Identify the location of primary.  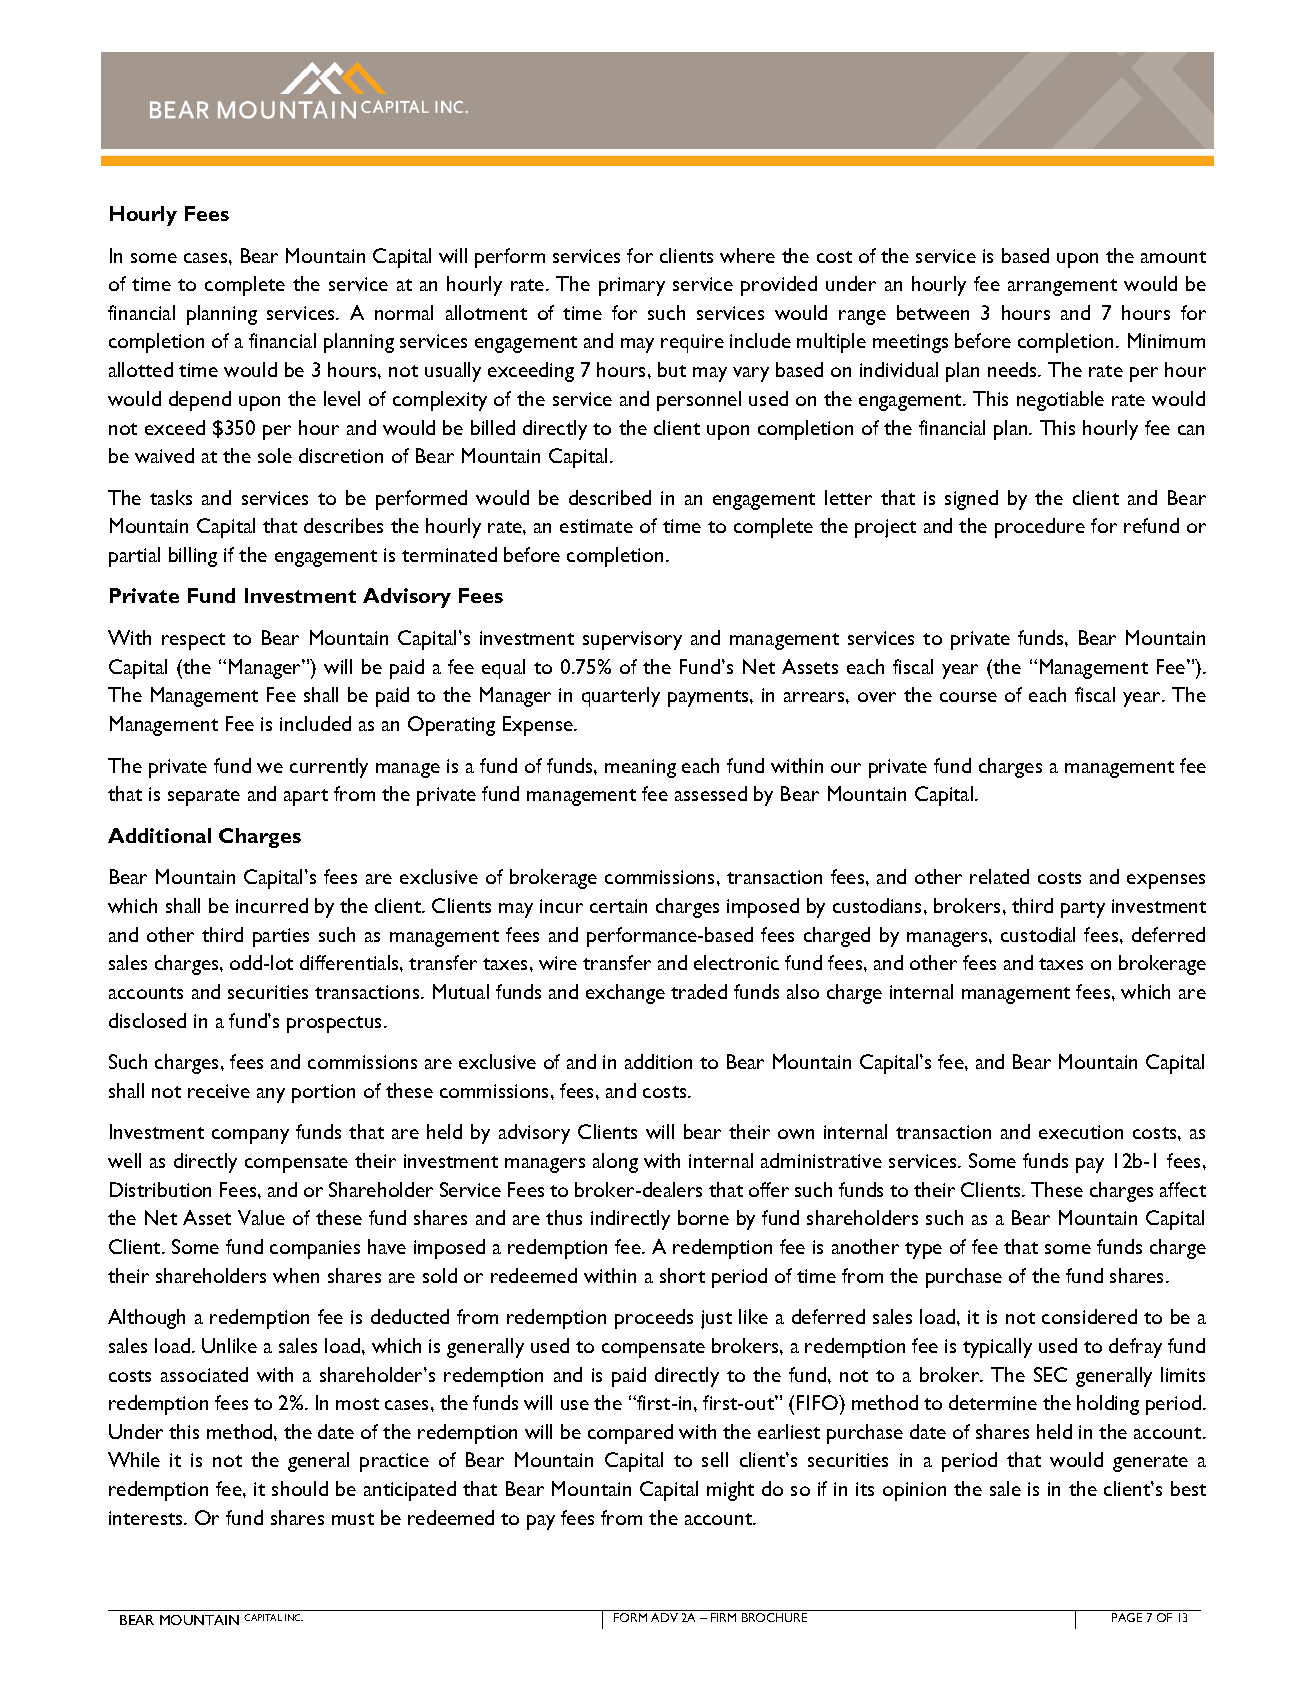
(632, 286).
